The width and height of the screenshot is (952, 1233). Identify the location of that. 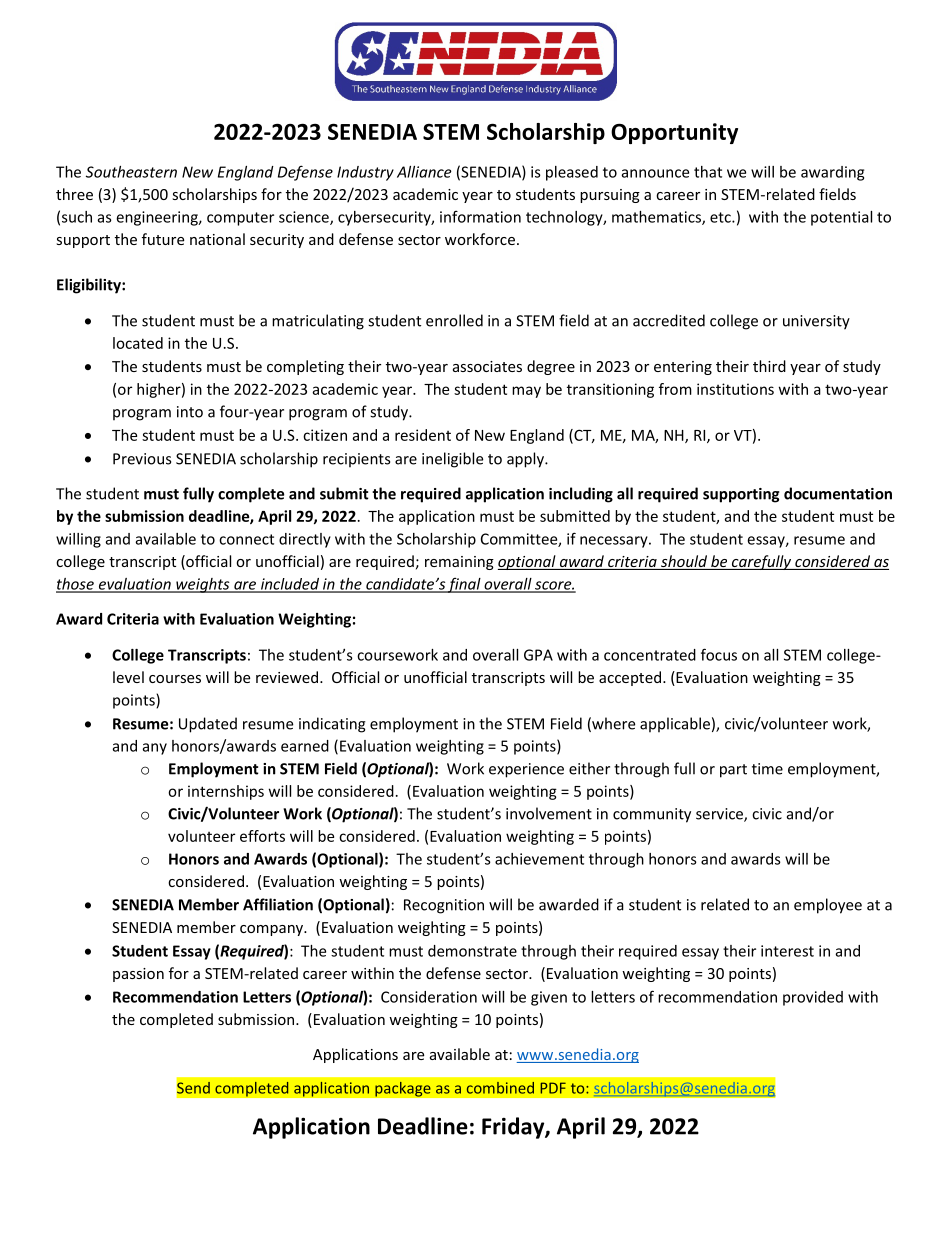
(708, 172).
